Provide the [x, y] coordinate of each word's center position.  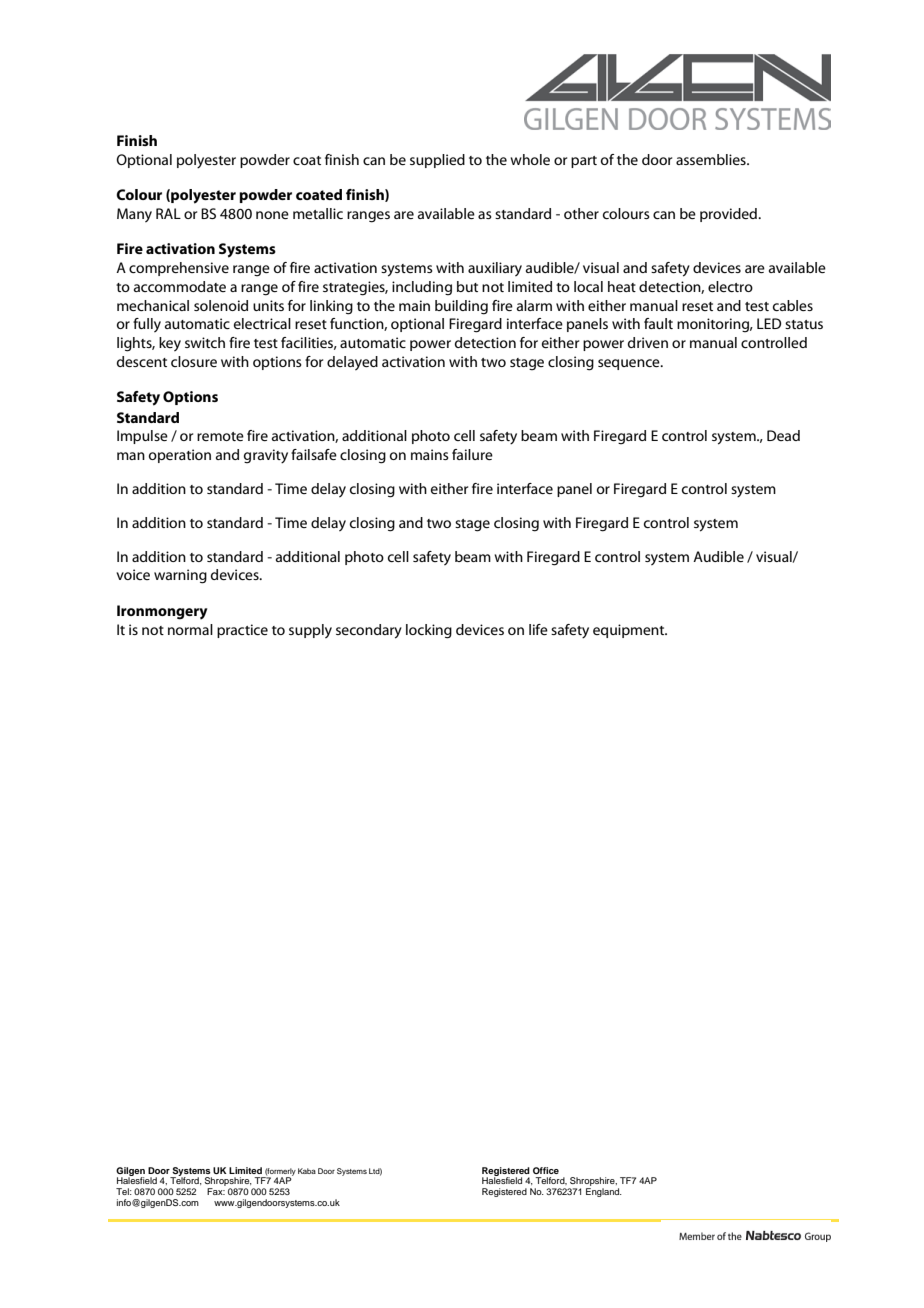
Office [546, 1170]
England [604, 1192]
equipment [630, 631]
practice [242, 631]
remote [220, 436]
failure [472, 454]
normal [190, 629]
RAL [168, 213]
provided [729, 215]
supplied [437, 161]
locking [429, 631]
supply [310, 631]
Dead [783, 435]
